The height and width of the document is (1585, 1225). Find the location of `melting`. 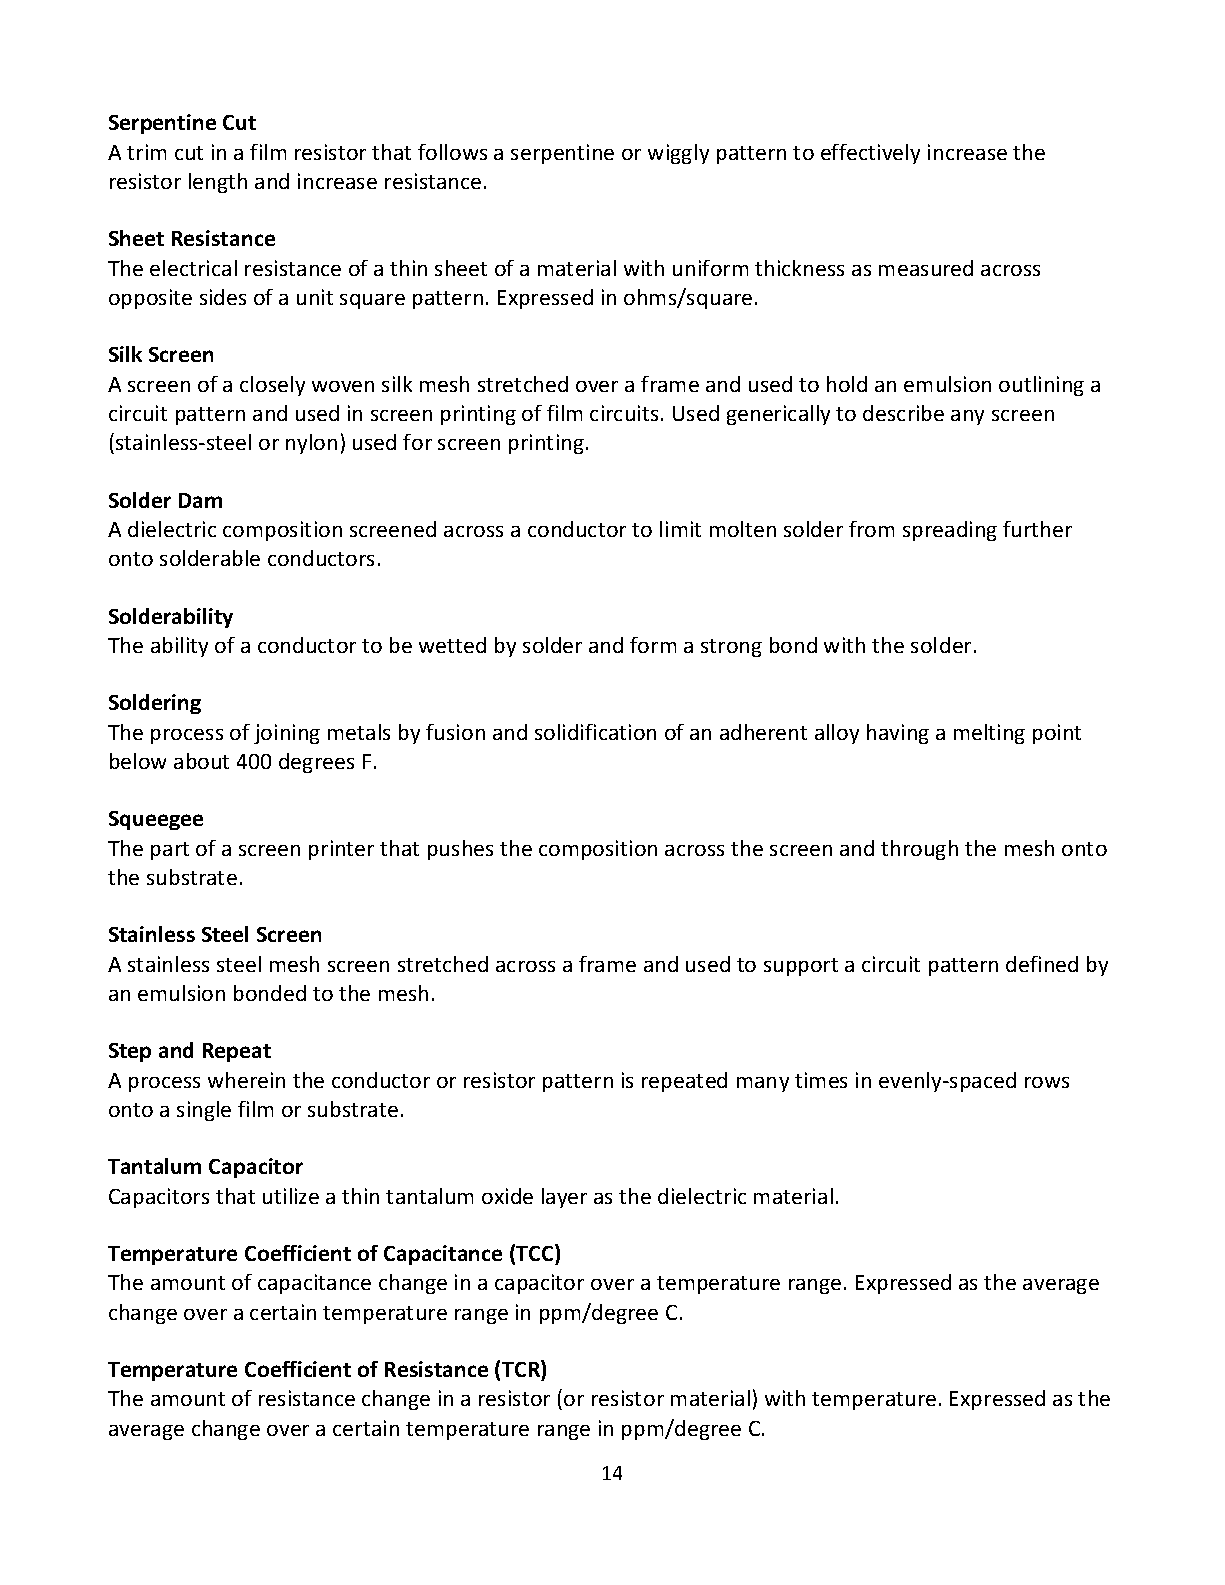

melting is located at coordinates (989, 734).
